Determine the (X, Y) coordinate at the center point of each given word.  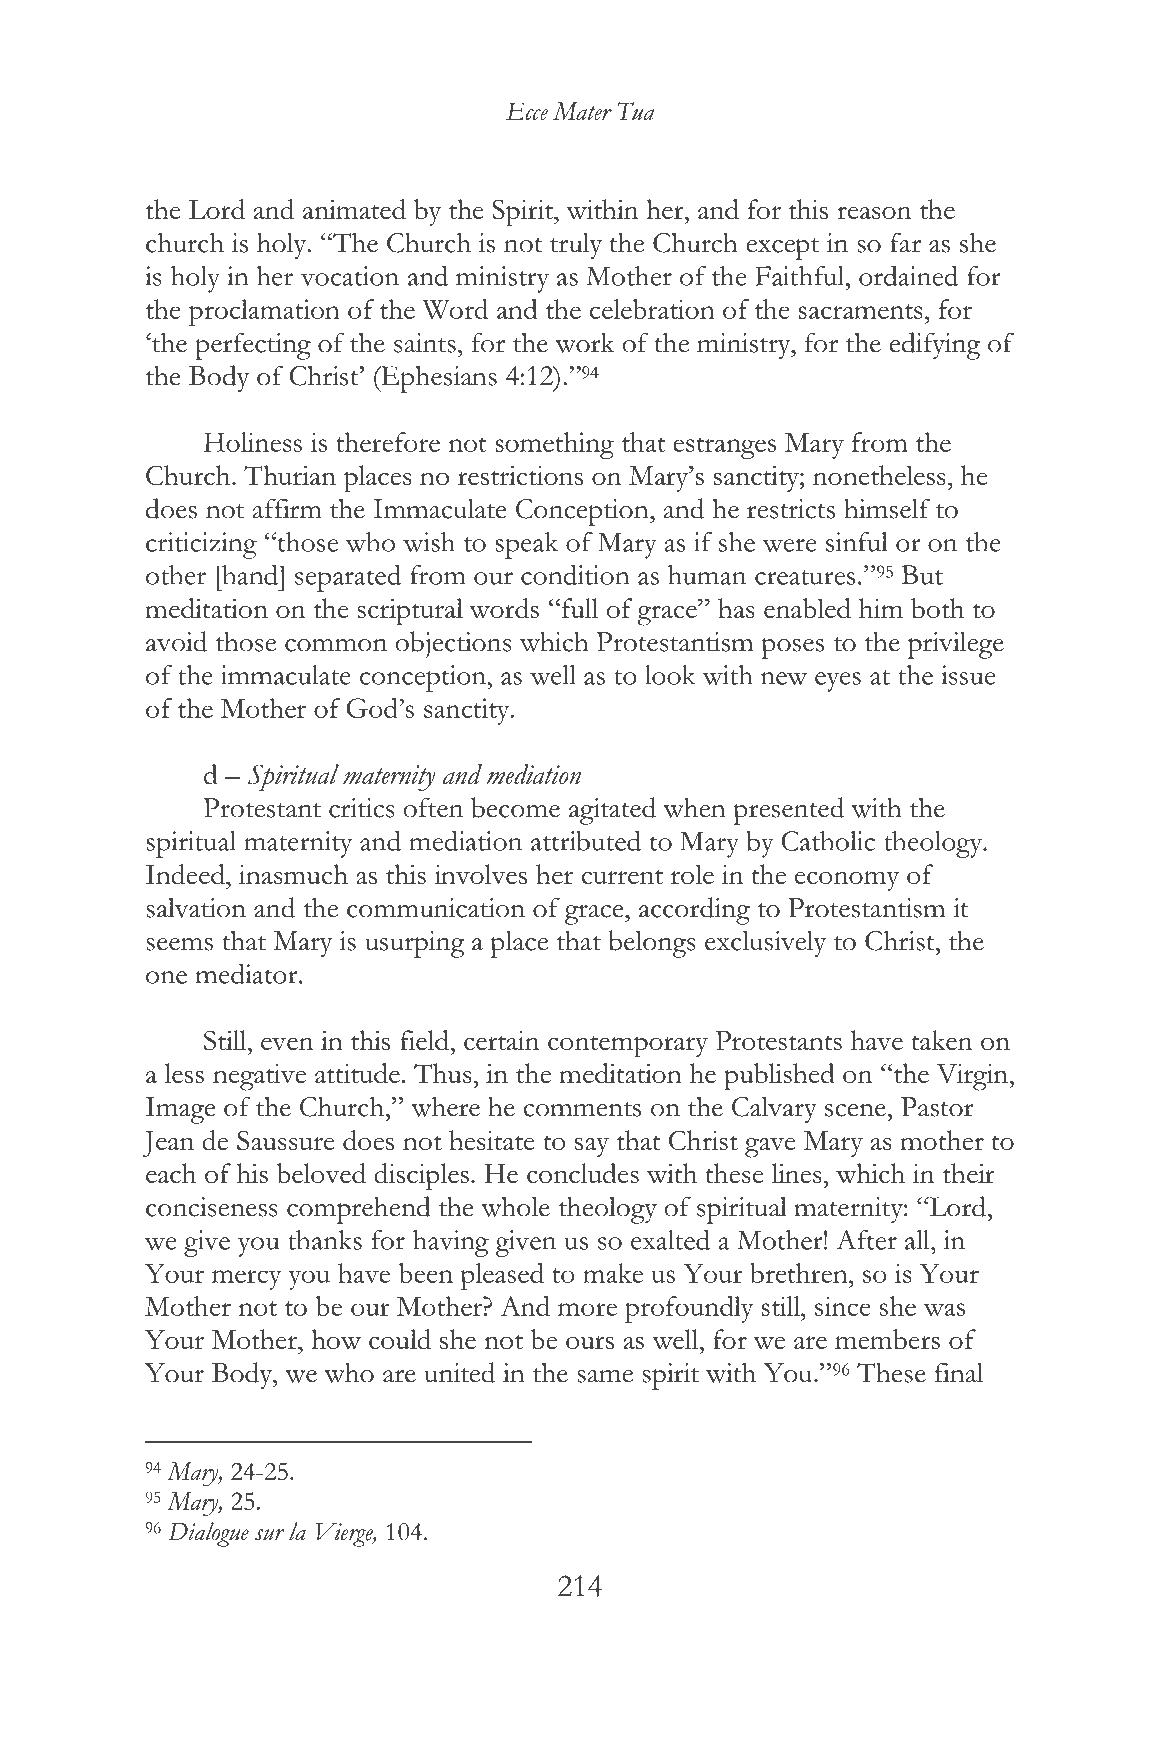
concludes (583, 1173)
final (959, 1372)
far (905, 242)
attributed (586, 840)
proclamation (264, 312)
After (866, 1240)
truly (576, 246)
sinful (857, 542)
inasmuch (293, 874)
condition (575, 574)
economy (847, 881)
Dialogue (209, 1534)
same (605, 1376)
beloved (321, 1173)
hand (250, 574)
